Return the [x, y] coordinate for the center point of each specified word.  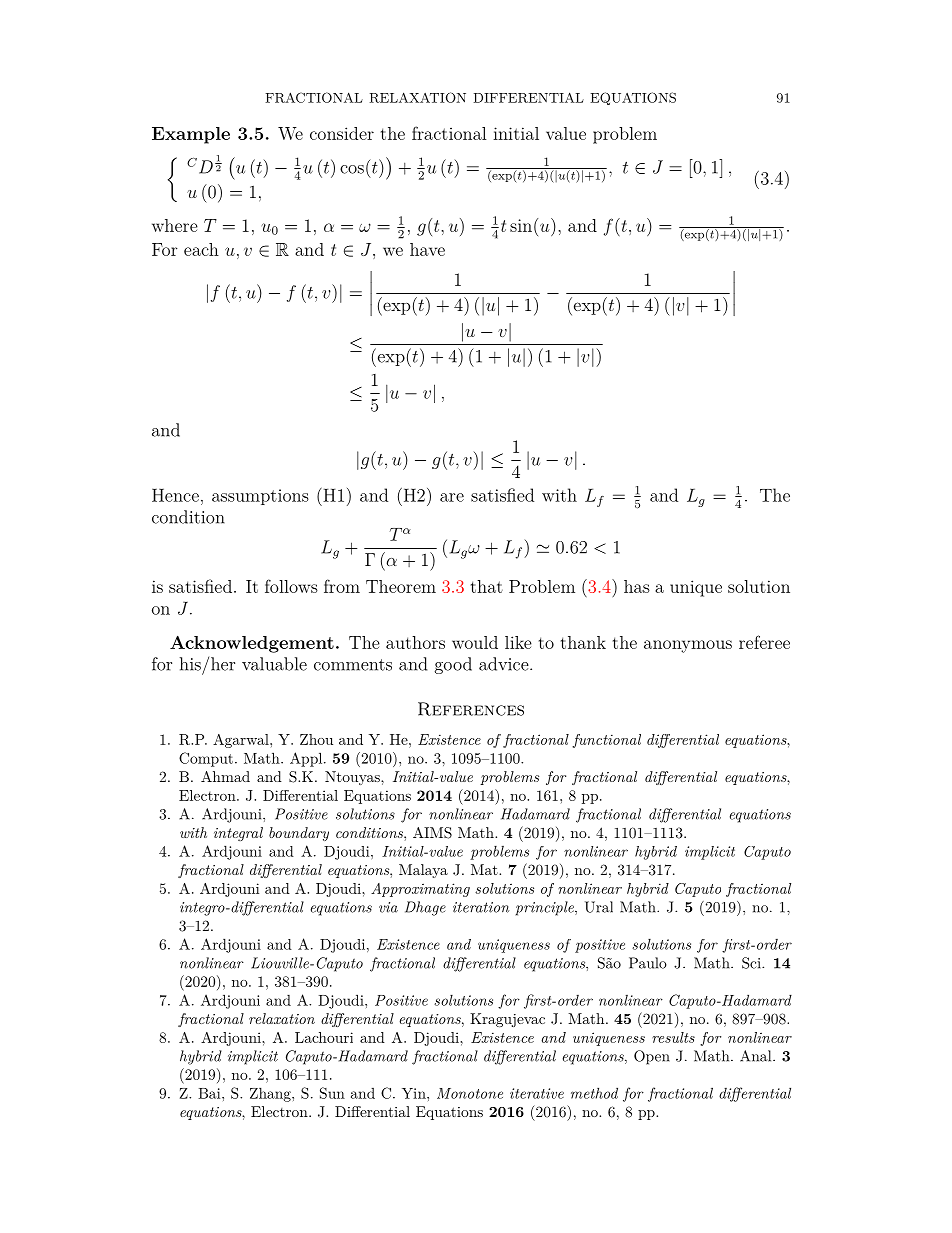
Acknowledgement [252, 644]
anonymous [688, 646]
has [637, 586]
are [452, 497]
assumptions [260, 497]
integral [238, 834]
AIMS [432, 833]
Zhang [271, 1094]
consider [342, 133]
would [475, 642]
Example [191, 135]
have [427, 249]
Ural [599, 907]
